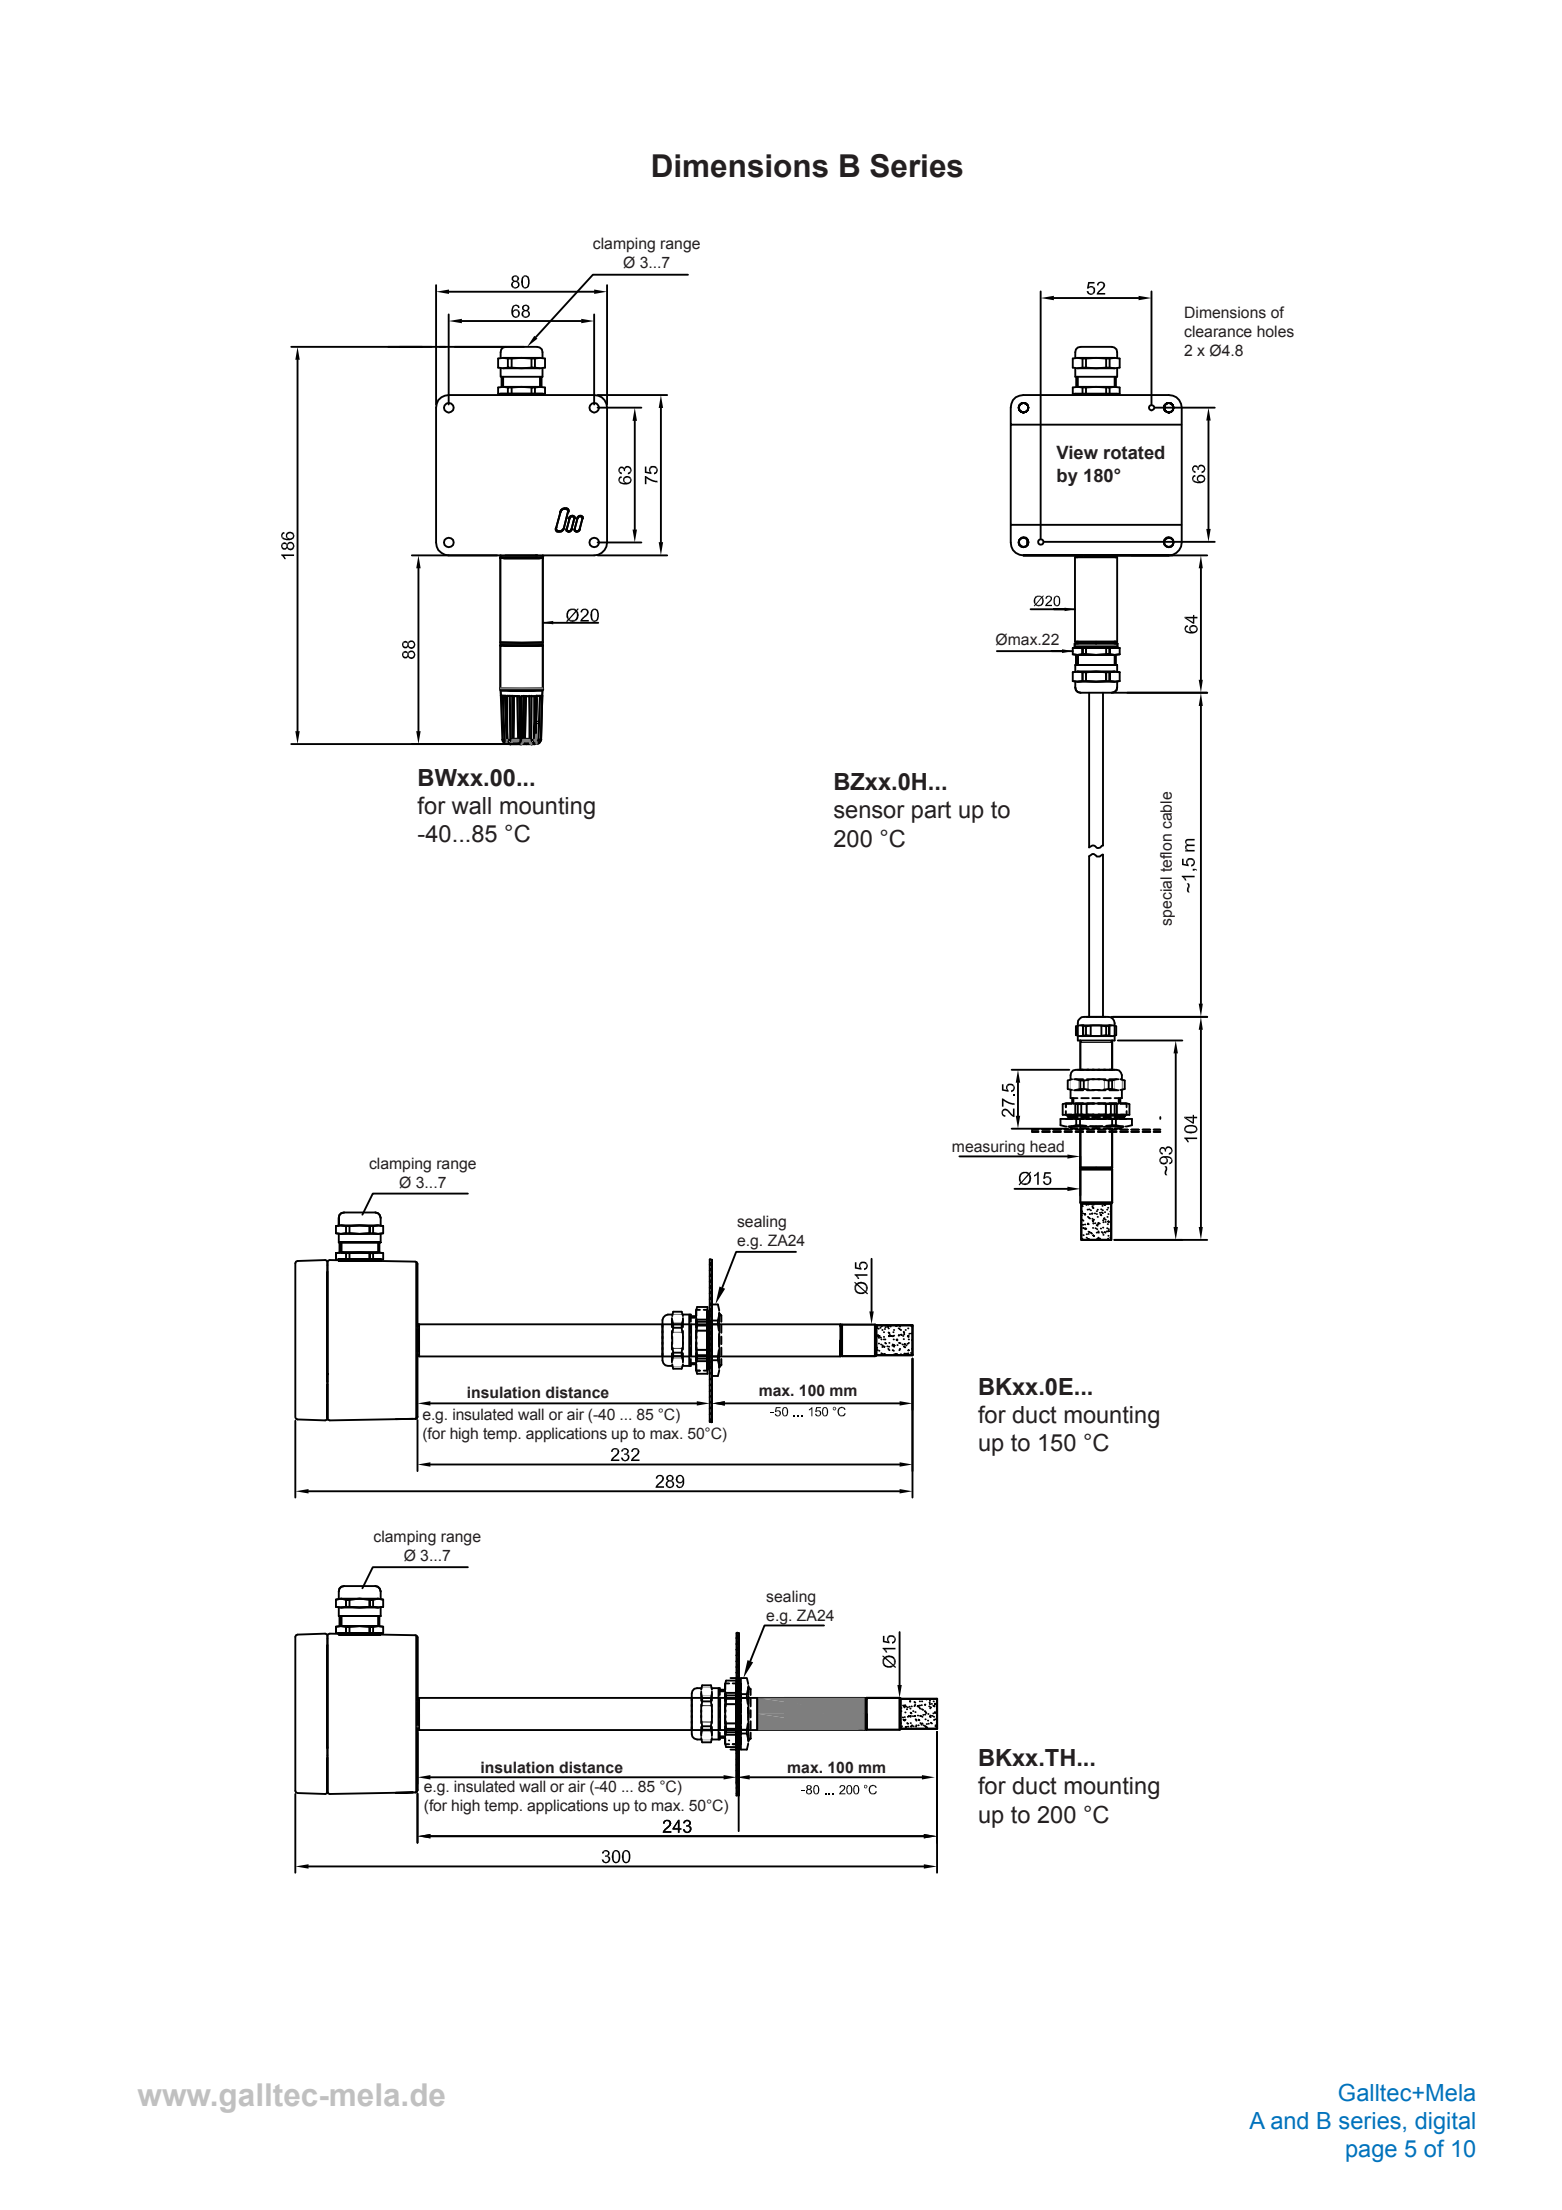 The height and width of the screenshot is (2210, 1562). I want to click on holes, so click(1275, 331).
